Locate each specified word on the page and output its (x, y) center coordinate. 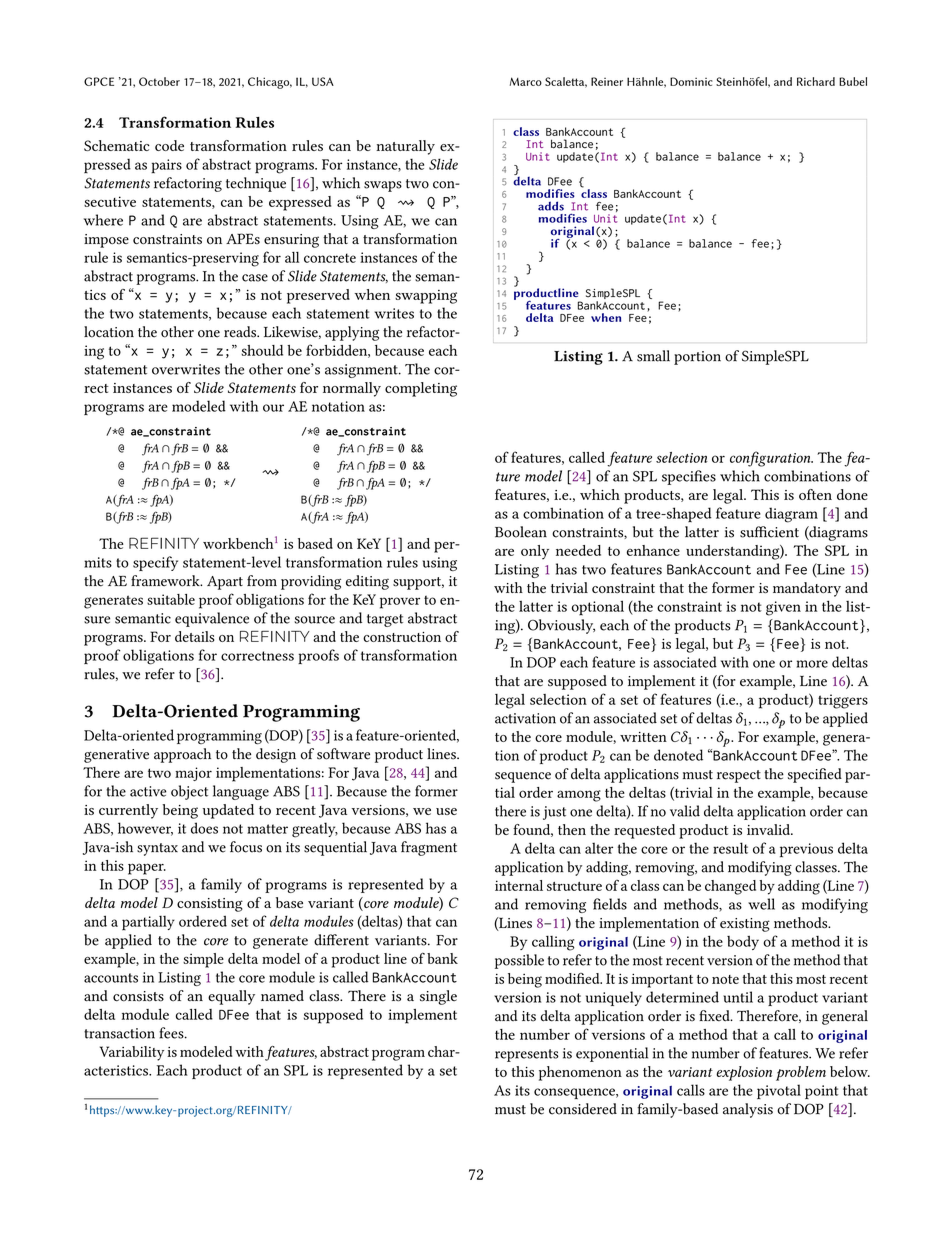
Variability (132, 1053)
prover (400, 603)
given (783, 608)
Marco (526, 81)
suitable (171, 599)
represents (527, 1055)
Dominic (691, 81)
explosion (744, 1073)
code (169, 145)
